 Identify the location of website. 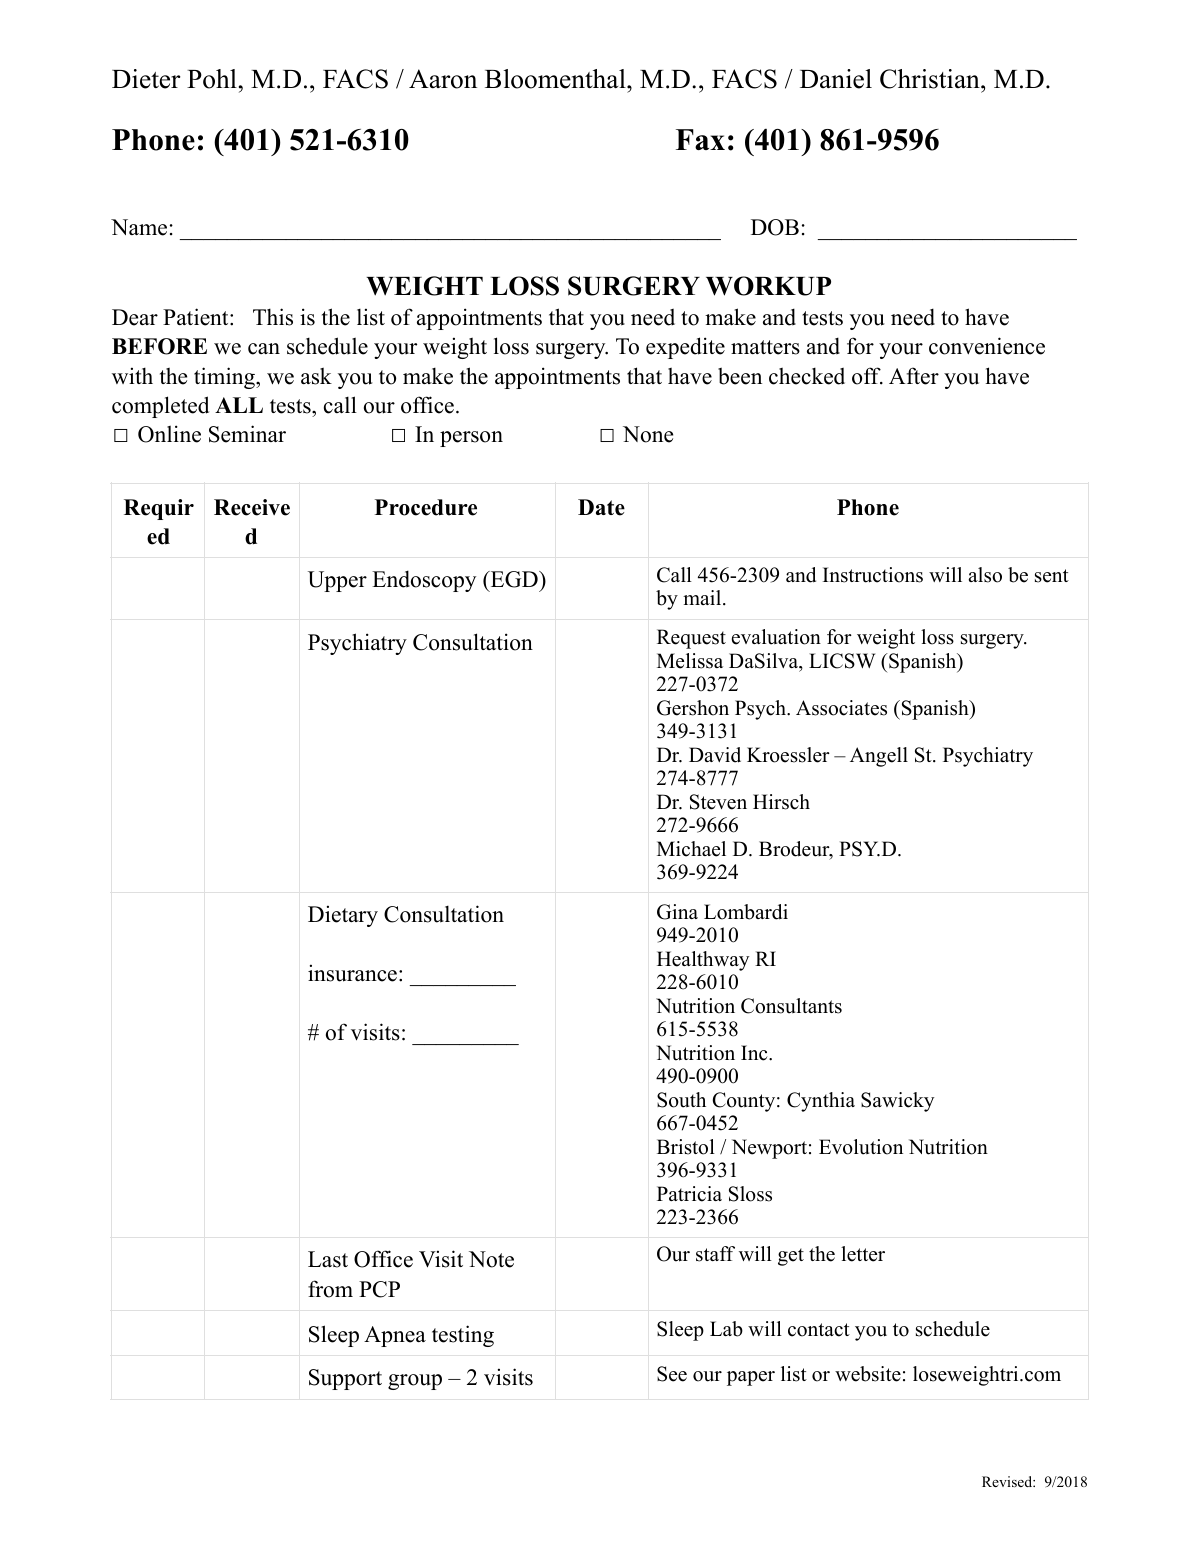
(868, 1374).
